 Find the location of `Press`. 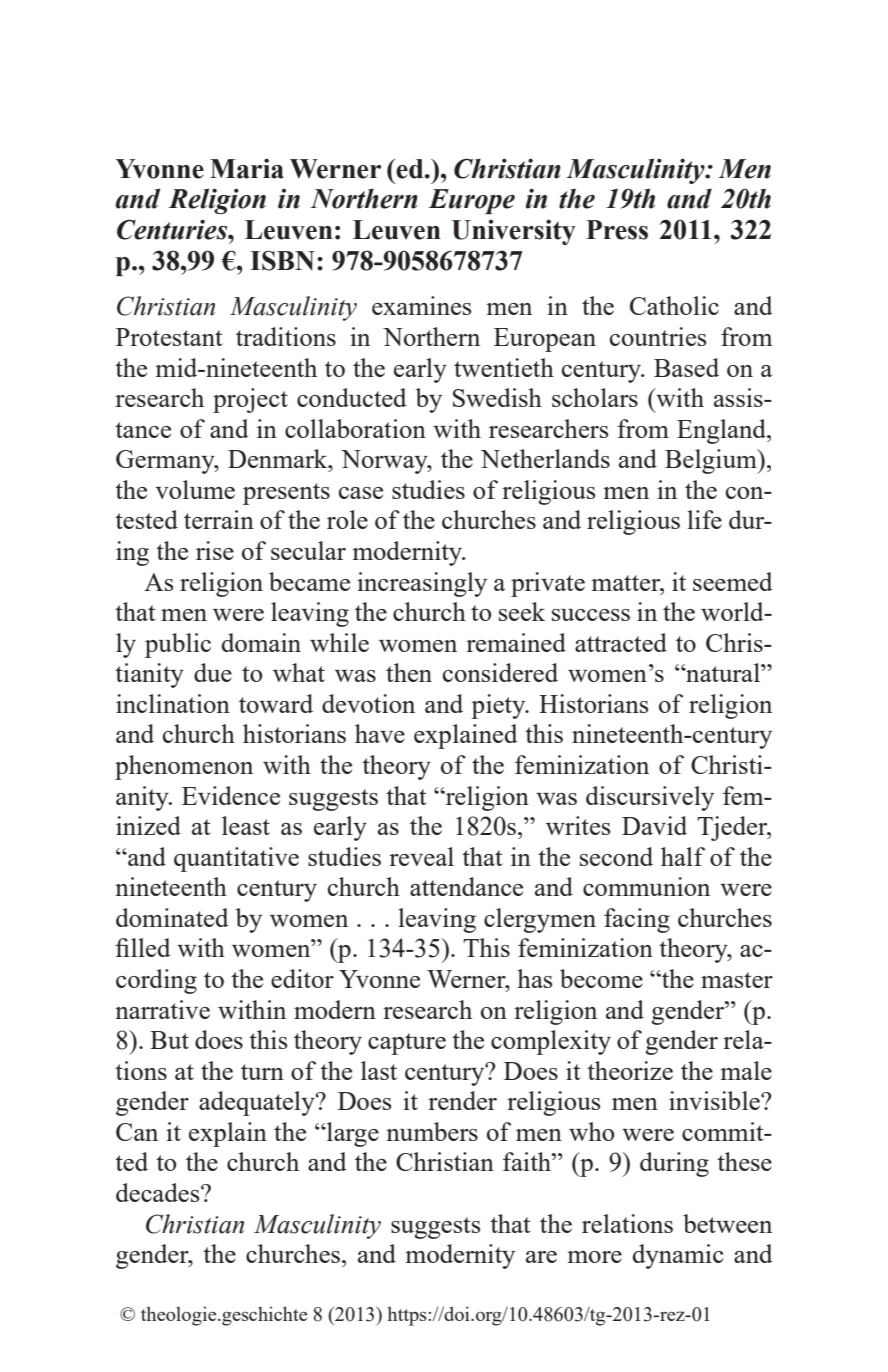

Press is located at coordinates (617, 230).
